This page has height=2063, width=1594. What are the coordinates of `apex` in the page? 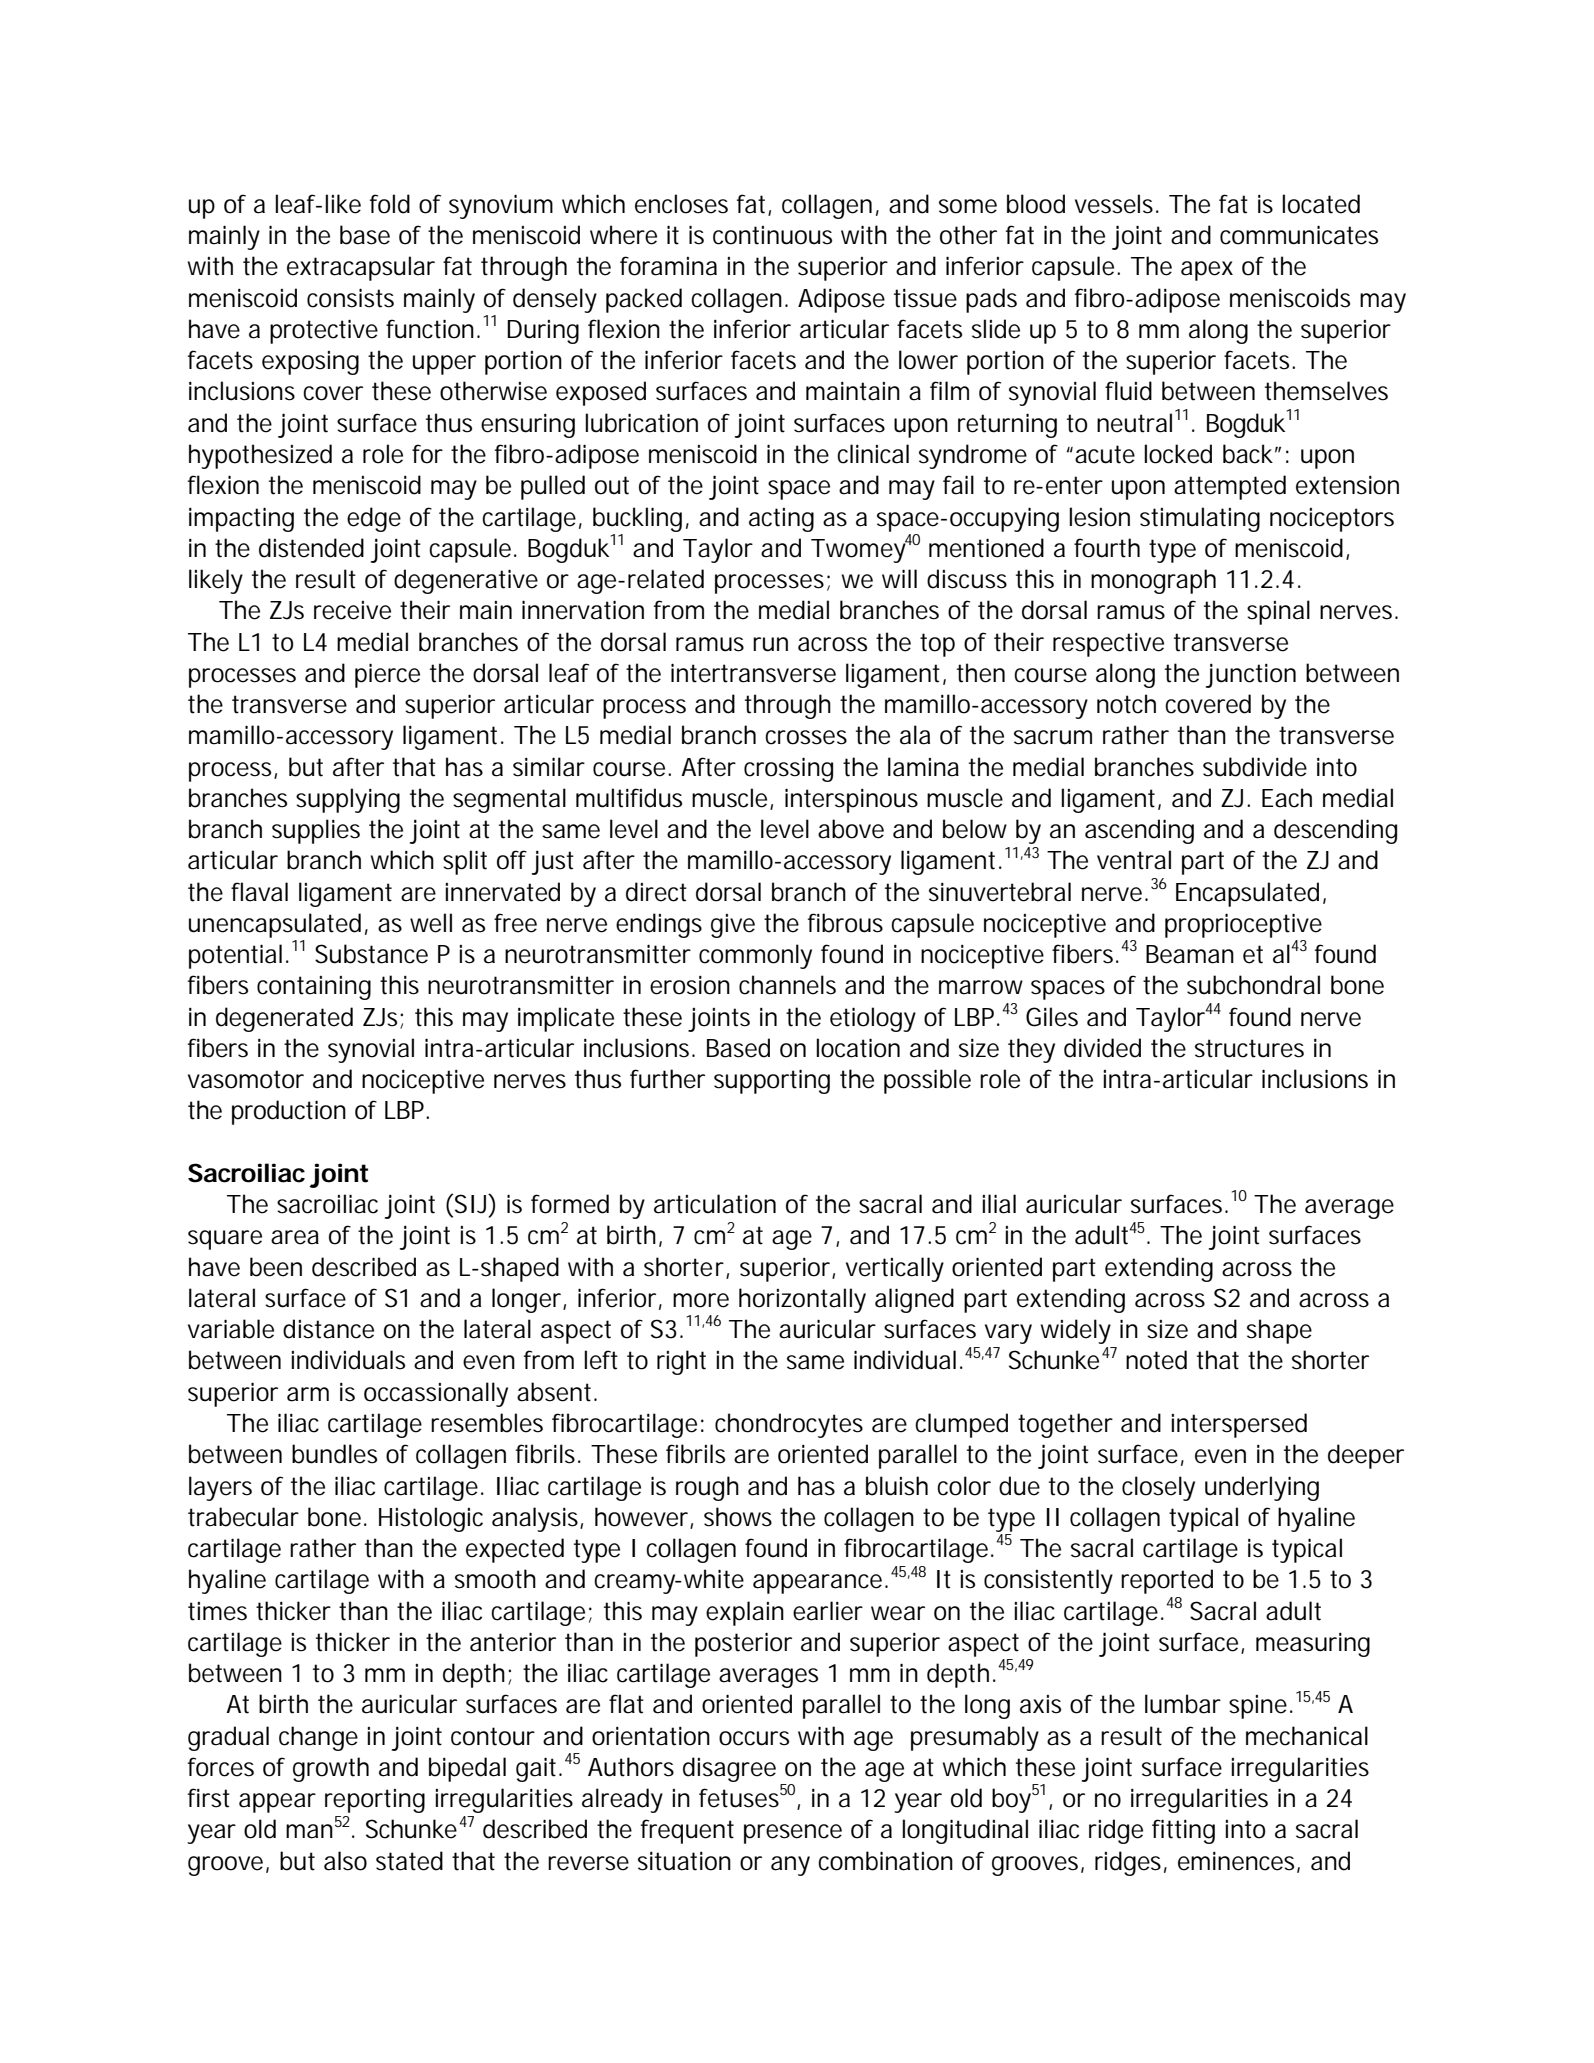 It's located at (1207, 271).
